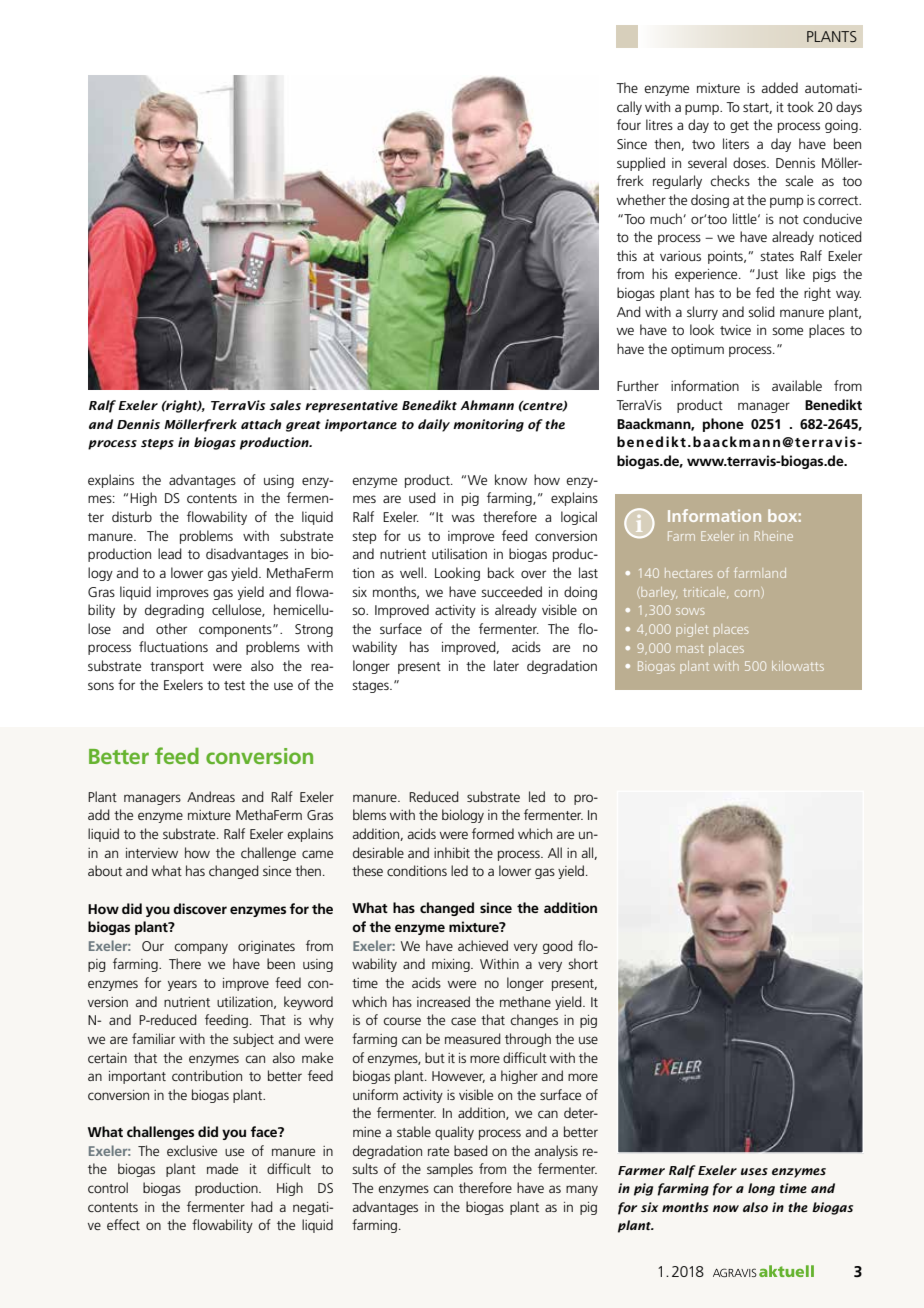 The height and width of the document is (1308, 924). I want to click on transport, so click(177, 668).
